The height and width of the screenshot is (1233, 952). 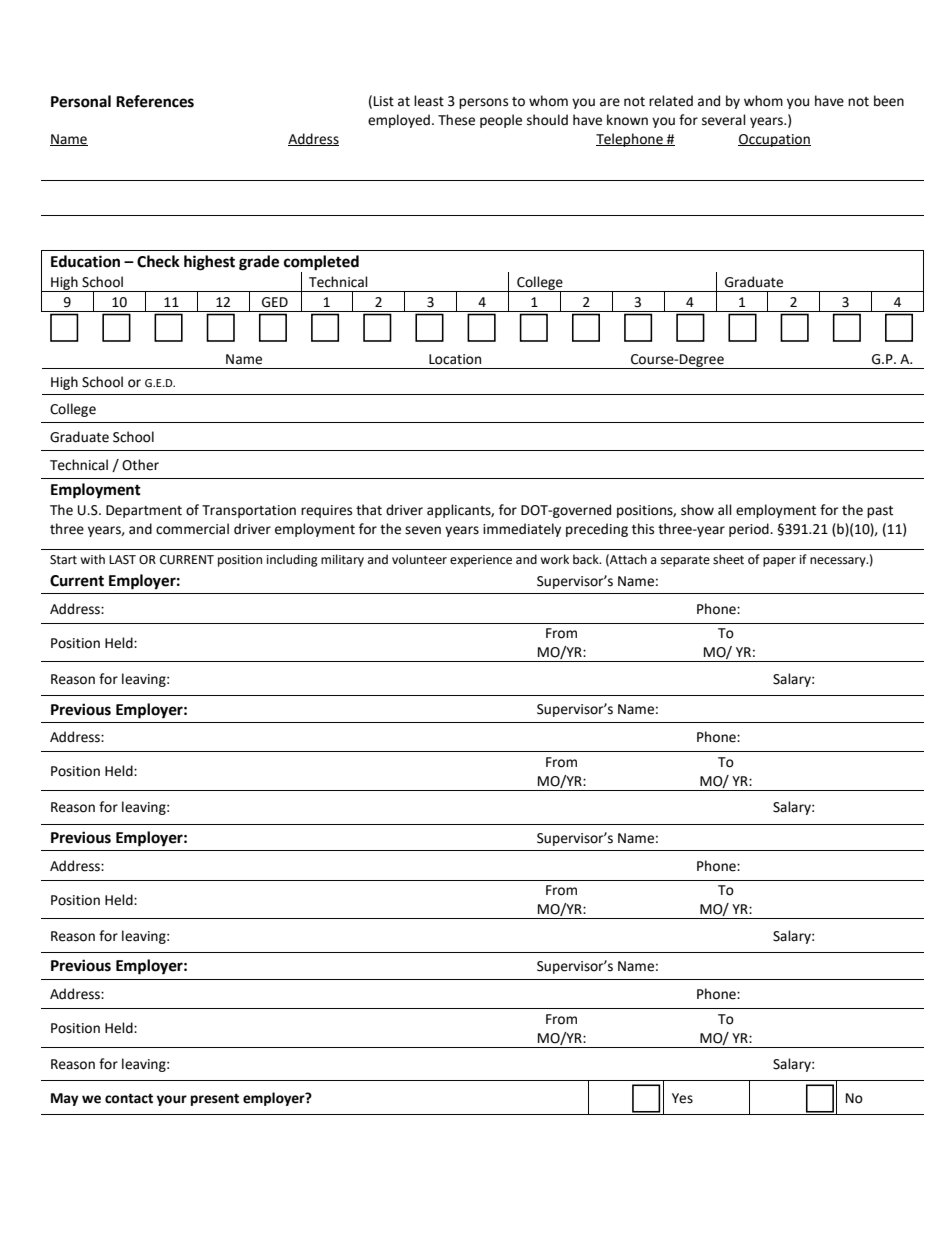 What do you see at coordinates (774, 140) in the screenshot?
I see `Occupation` at bounding box center [774, 140].
